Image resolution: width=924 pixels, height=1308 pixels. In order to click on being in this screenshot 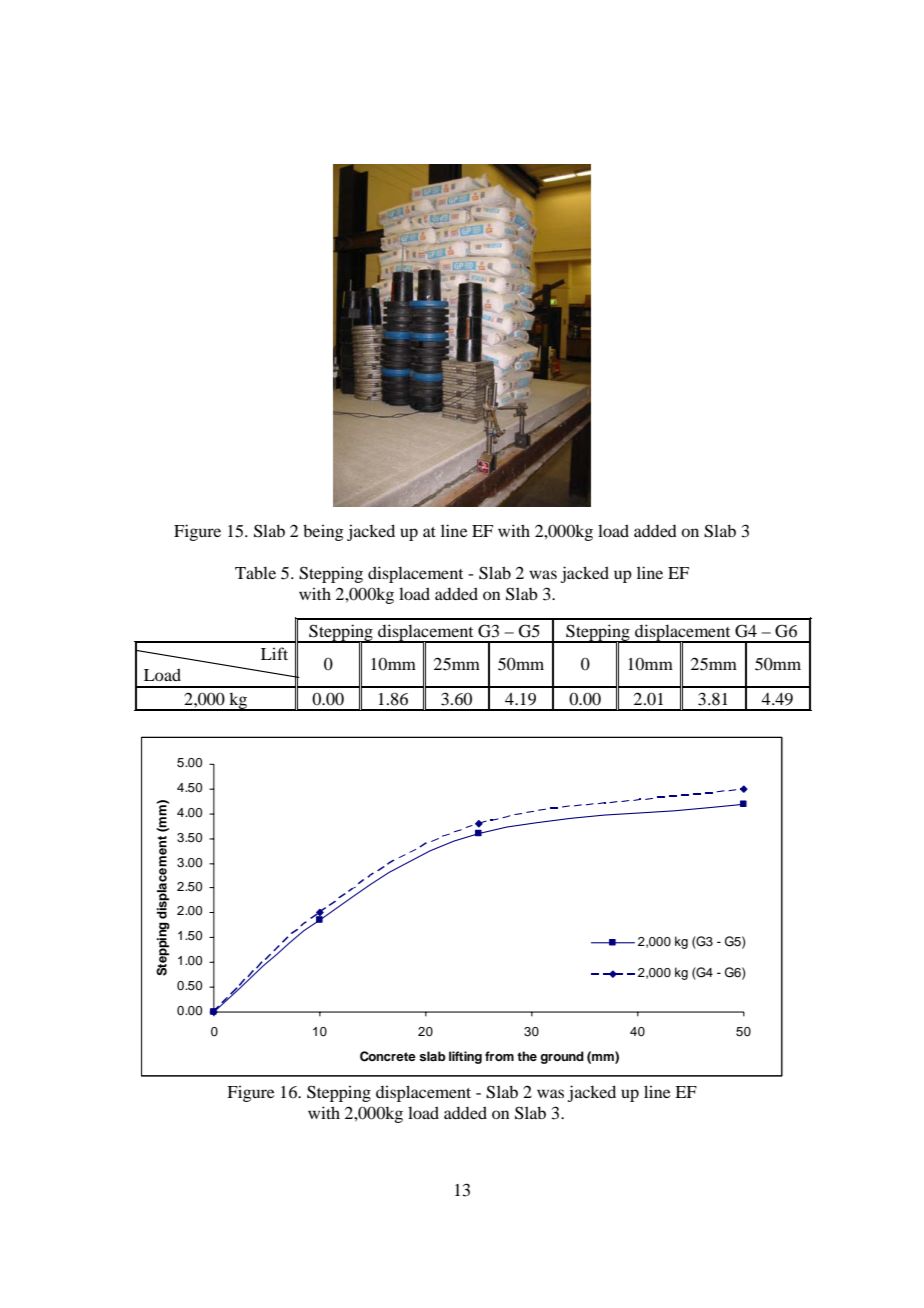, I will do `click(323, 532)`.
